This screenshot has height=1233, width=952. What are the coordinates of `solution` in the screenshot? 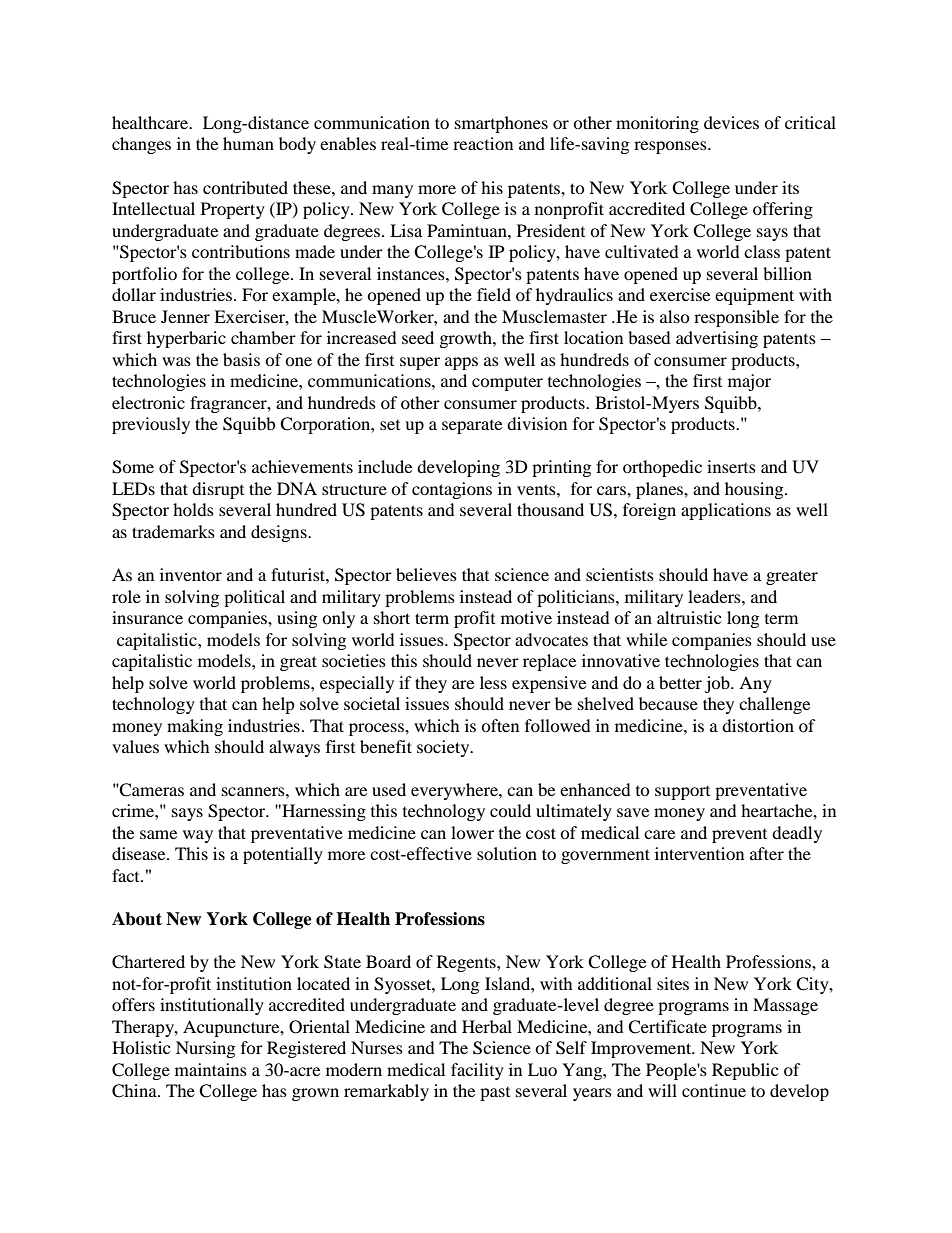 It's located at (507, 853).
